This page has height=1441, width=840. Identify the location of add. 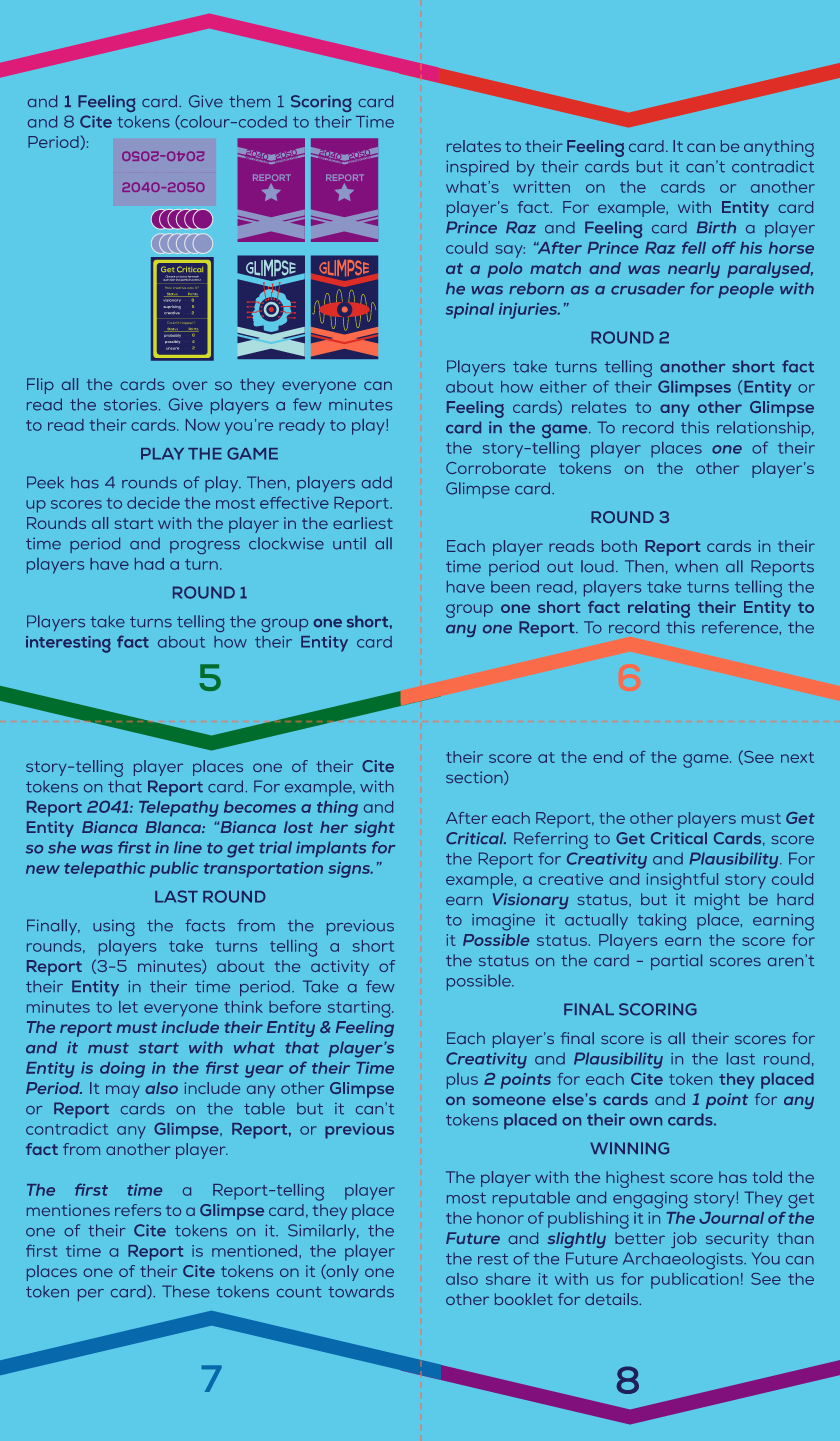
(377, 482).
